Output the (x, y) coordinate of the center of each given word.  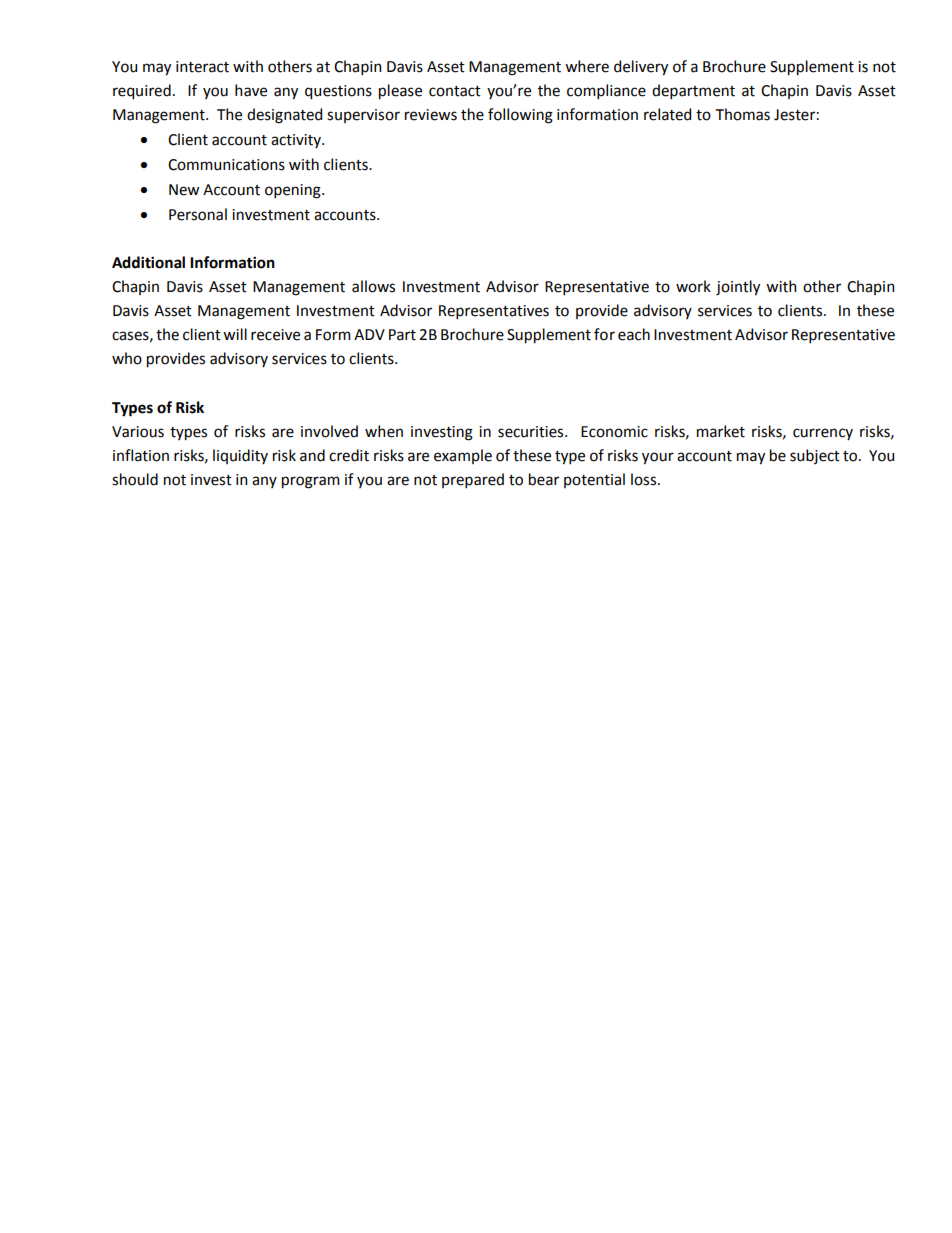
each (634, 334)
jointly (738, 288)
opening (294, 191)
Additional (148, 262)
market (721, 431)
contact (455, 91)
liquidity (240, 456)
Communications (226, 165)
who (127, 358)
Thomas (743, 114)
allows (373, 286)
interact (202, 67)
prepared (473, 480)
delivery (641, 68)
